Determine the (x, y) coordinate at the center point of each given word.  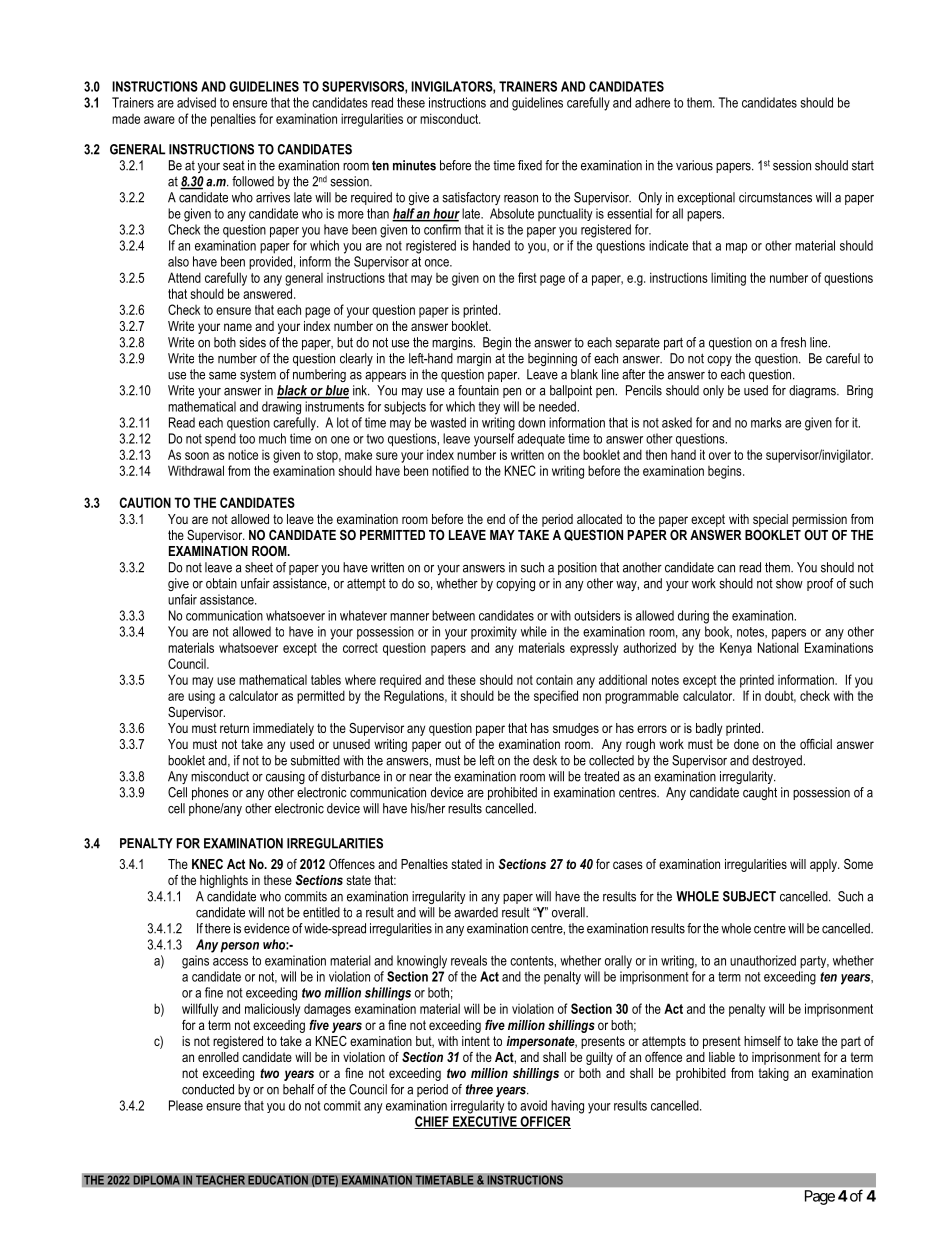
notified (450, 470)
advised (196, 102)
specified (556, 697)
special (770, 520)
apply (824, 865)
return (234, 728)
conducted (208, 1089)
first (527, 277)
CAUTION (145, 502)
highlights (224, 881)
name (238, 327)
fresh (793, 342)
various (694, 165)
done (746, 744)
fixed (530, 165)
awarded (476, 912)
